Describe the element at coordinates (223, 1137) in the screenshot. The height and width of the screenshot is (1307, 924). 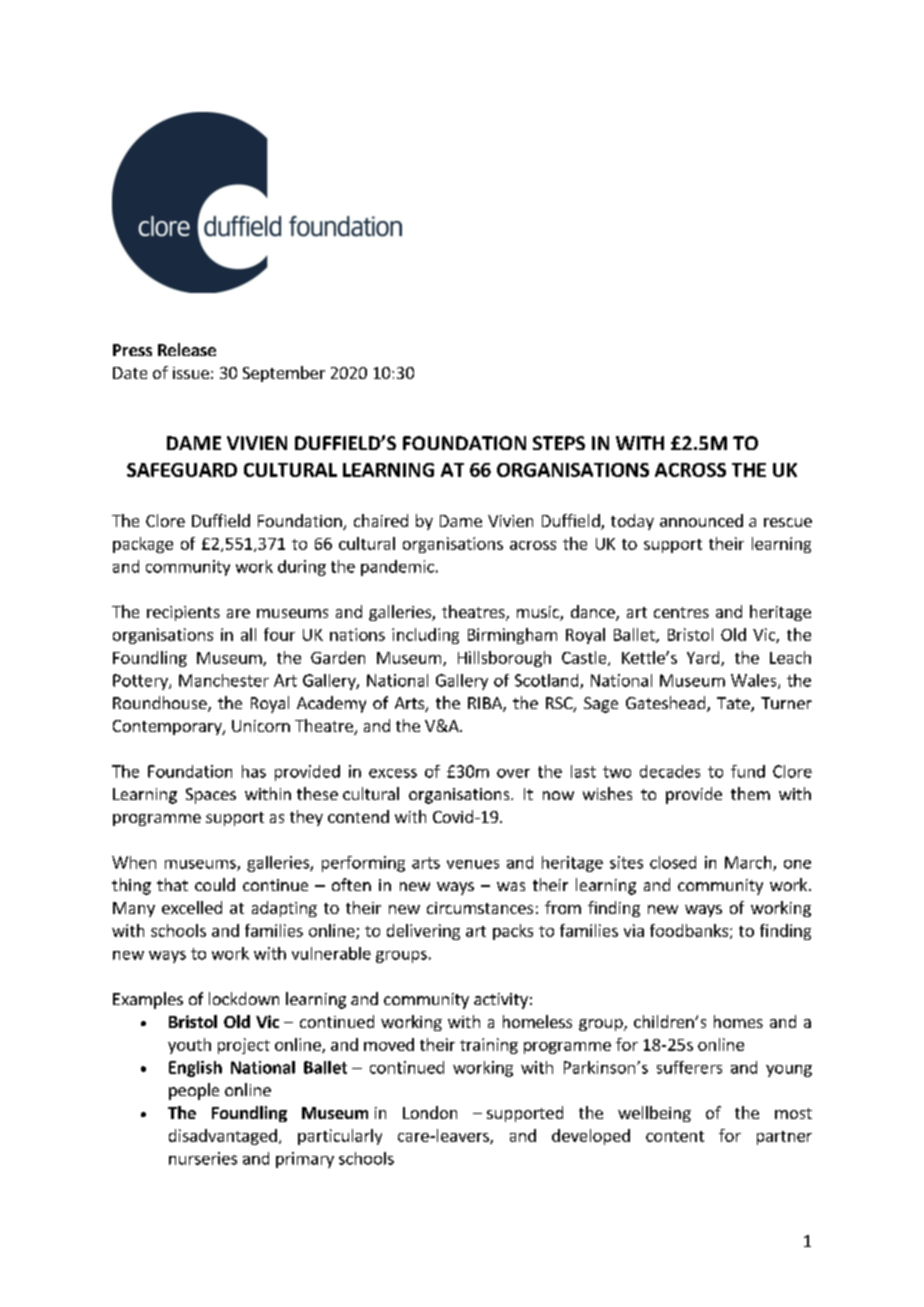
I see `disadvantaged` at that location.
